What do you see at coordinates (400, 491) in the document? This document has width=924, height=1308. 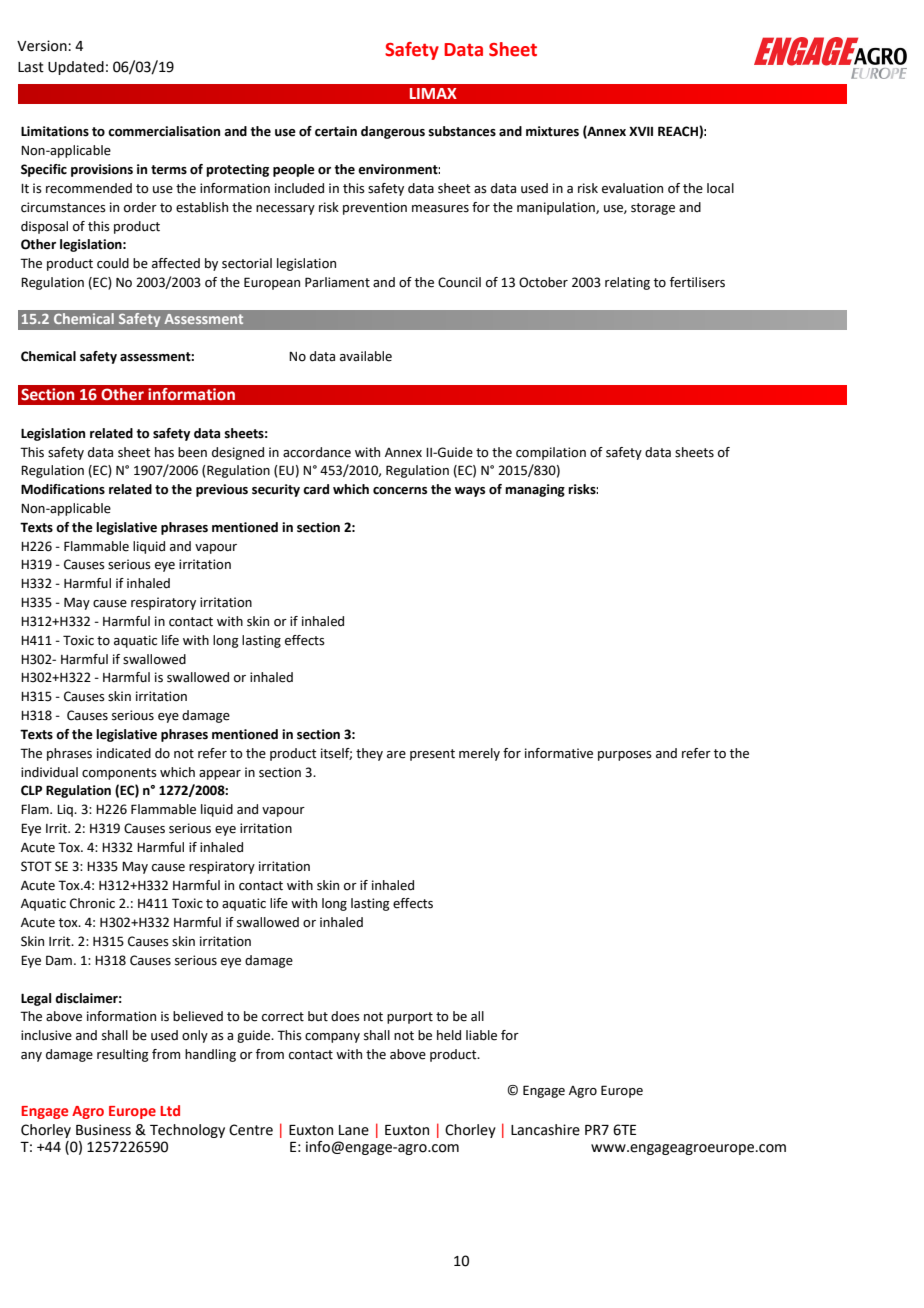 I see `concerns` at bounding box center [400, 491].
